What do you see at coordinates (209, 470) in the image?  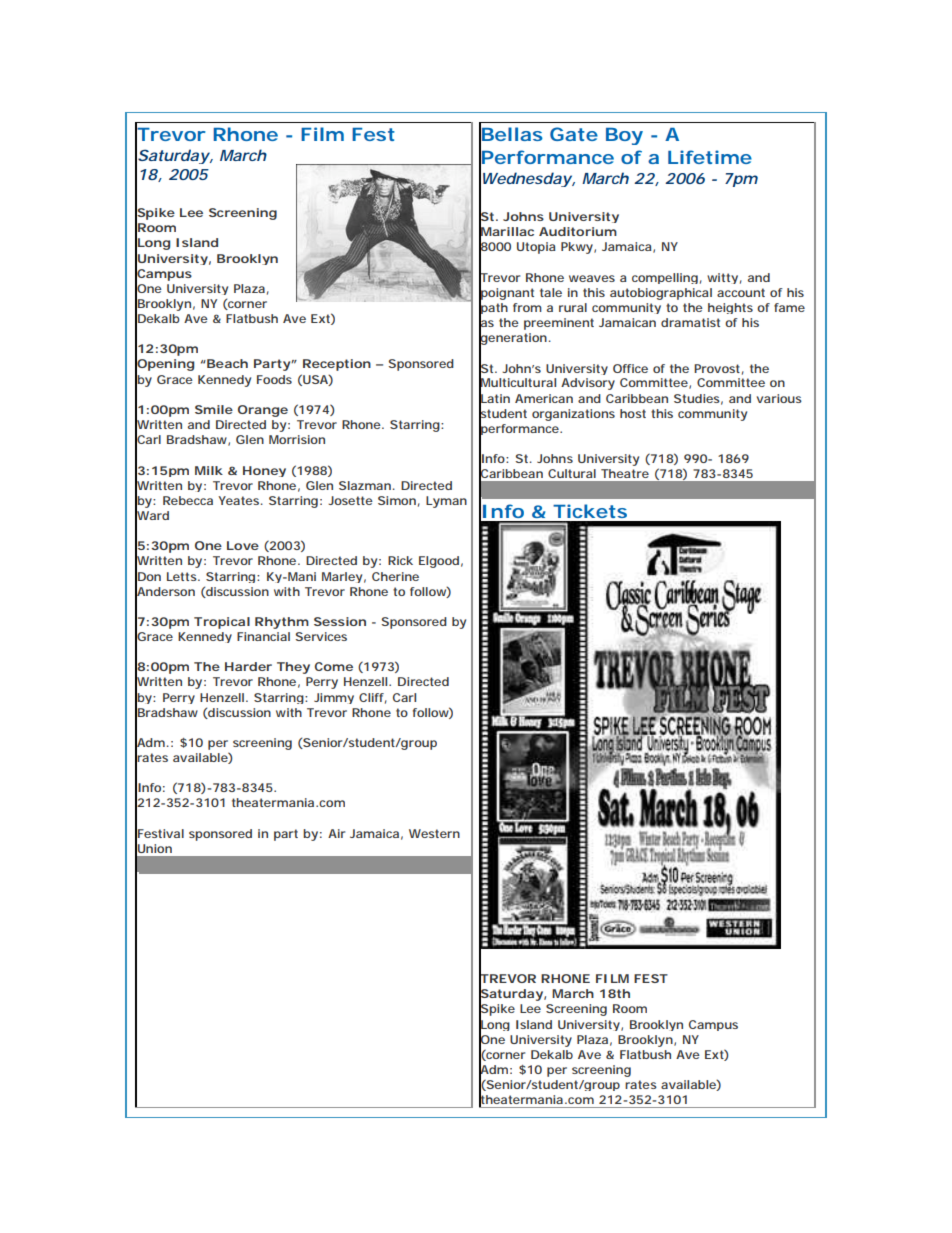 I see `Milk` at bounding box center [209, 470].
